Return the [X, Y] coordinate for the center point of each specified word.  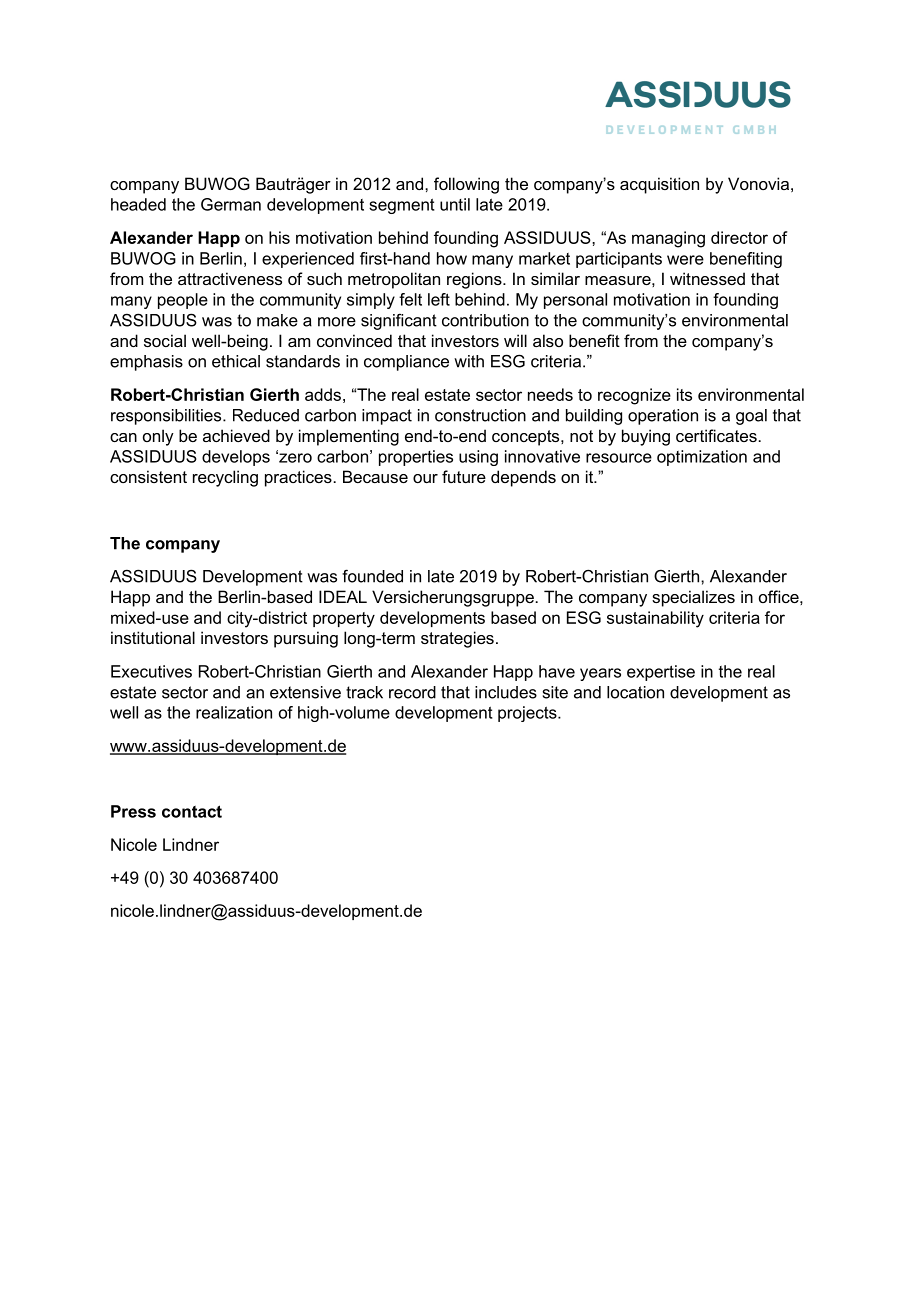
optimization [702, 458]
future [464, 476]
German [231, 204]
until [455, 204]
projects [528, 714]
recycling [225, 478]
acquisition [659, 185]
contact [192, 811]
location [635, 692]
